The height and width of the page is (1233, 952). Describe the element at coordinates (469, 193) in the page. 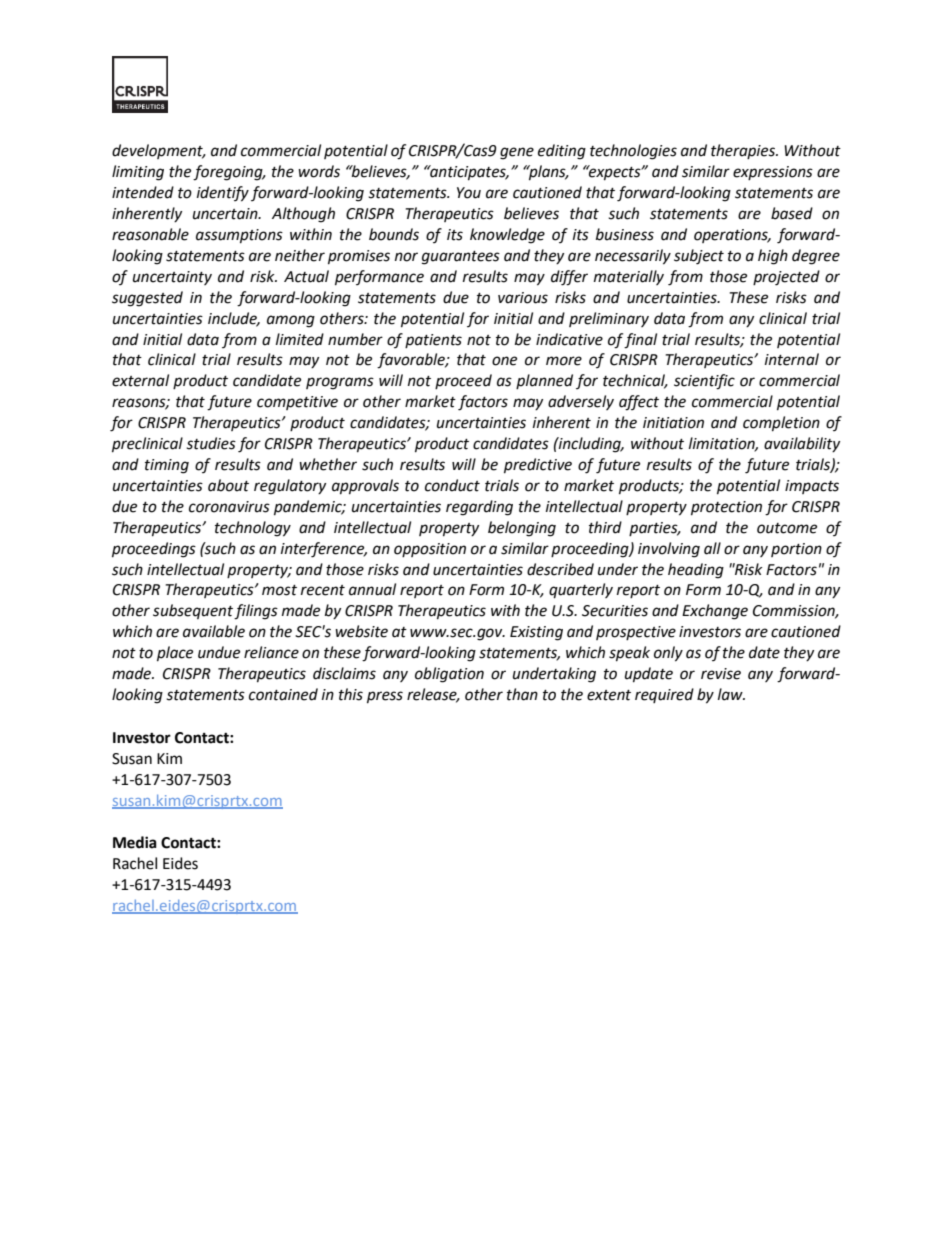

I see `You` at that location.
